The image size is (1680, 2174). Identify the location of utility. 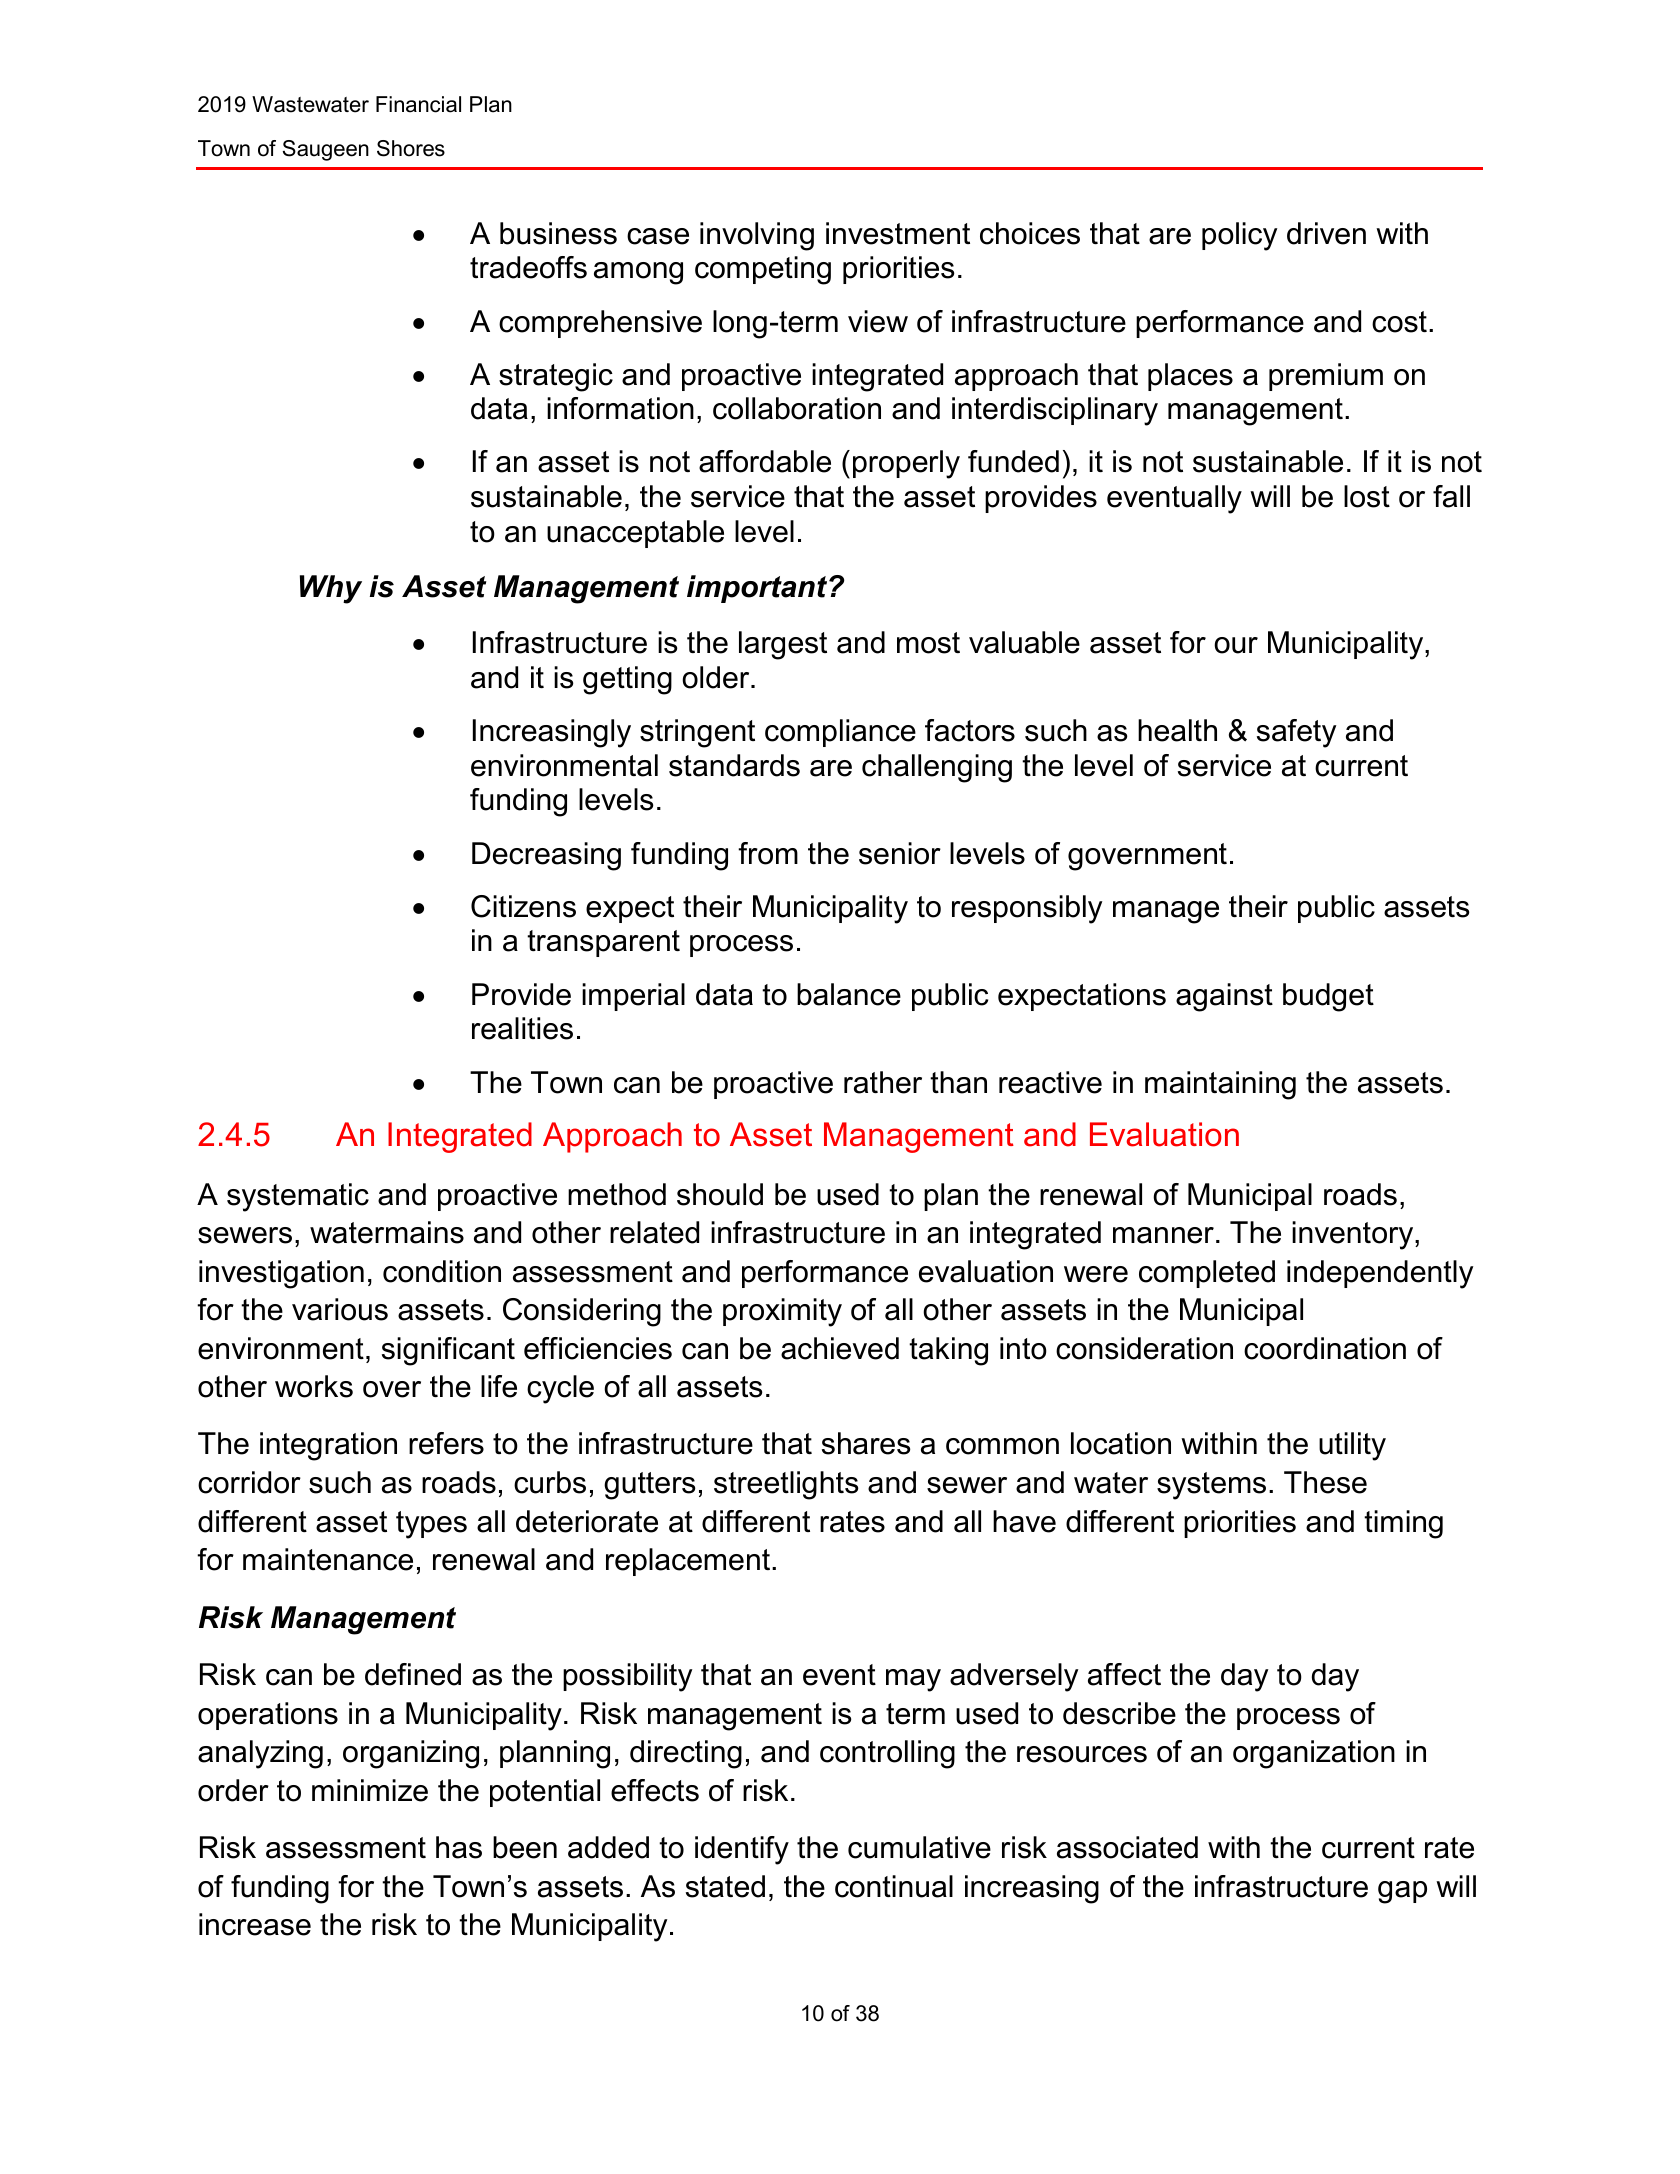
(1352, 1446).
